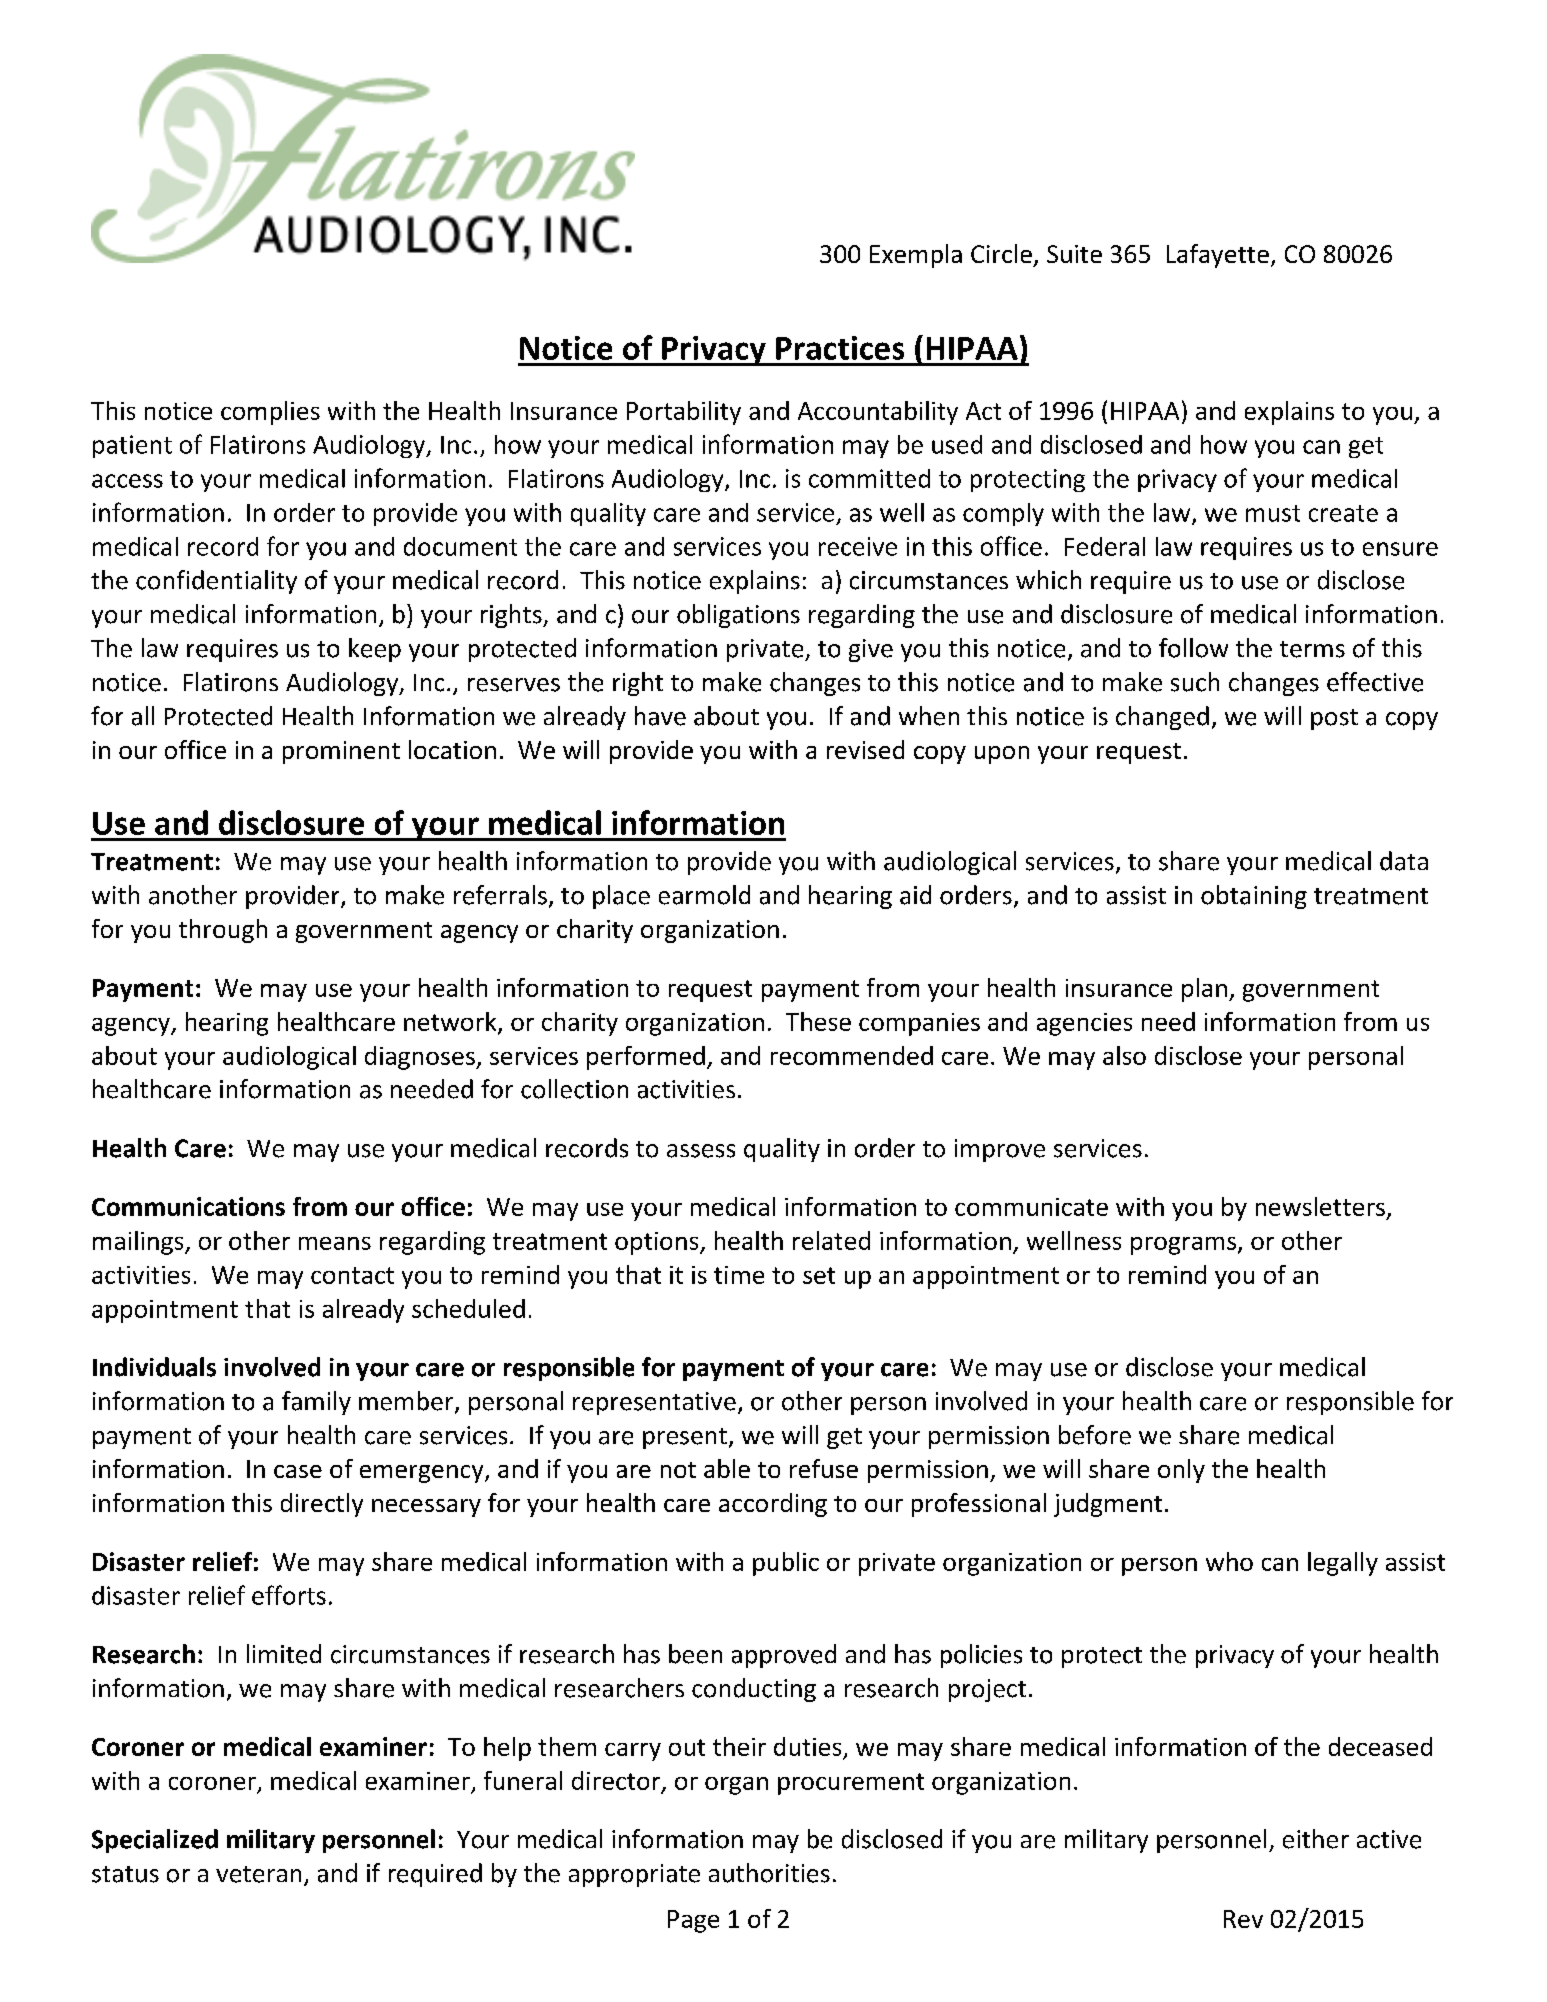 The image size is (1547, 2002). Describe the element at coordinates (1185, 1246) in the document. I see `programs` at that location.
